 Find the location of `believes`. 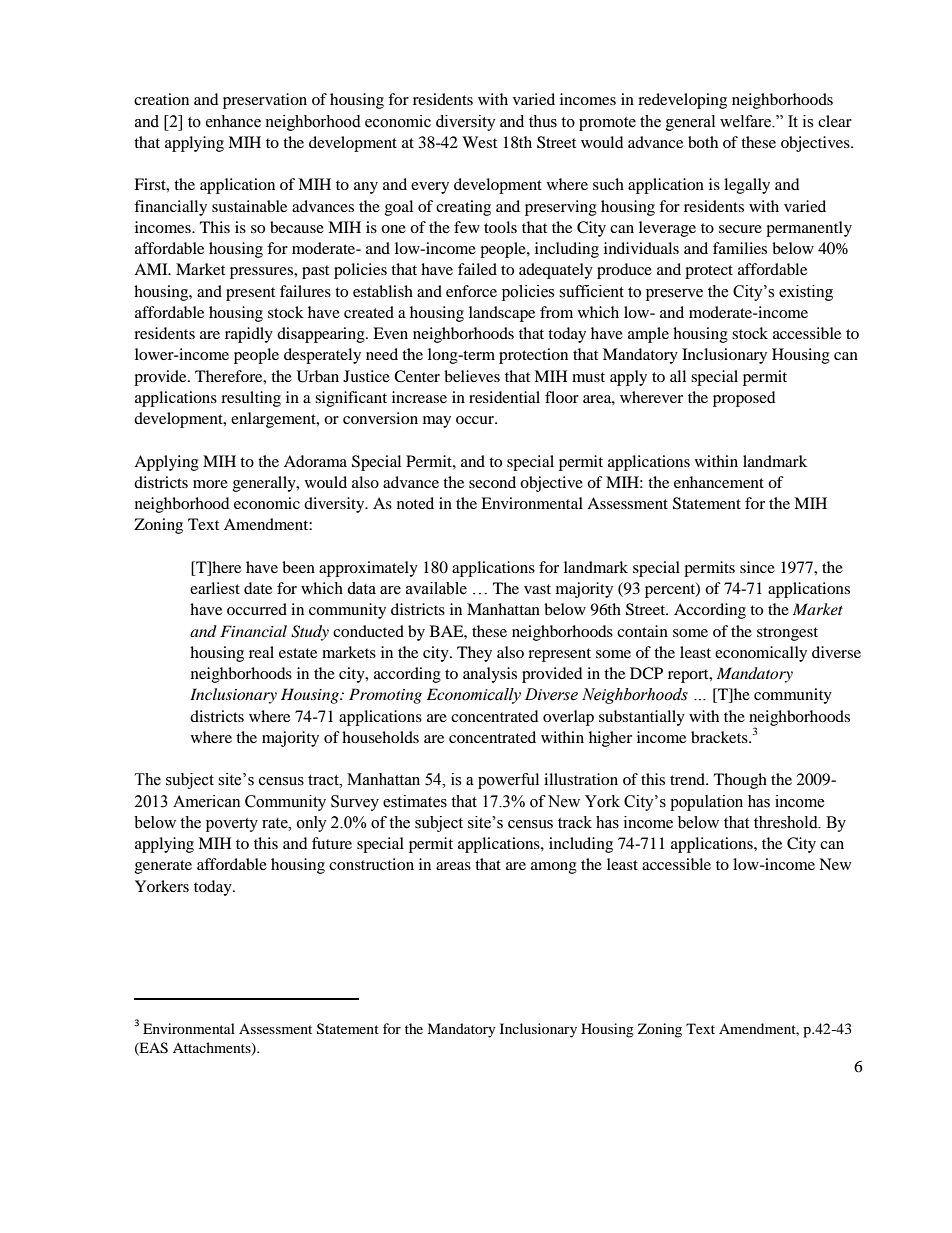

believes is located at coordinates (472, 376).
